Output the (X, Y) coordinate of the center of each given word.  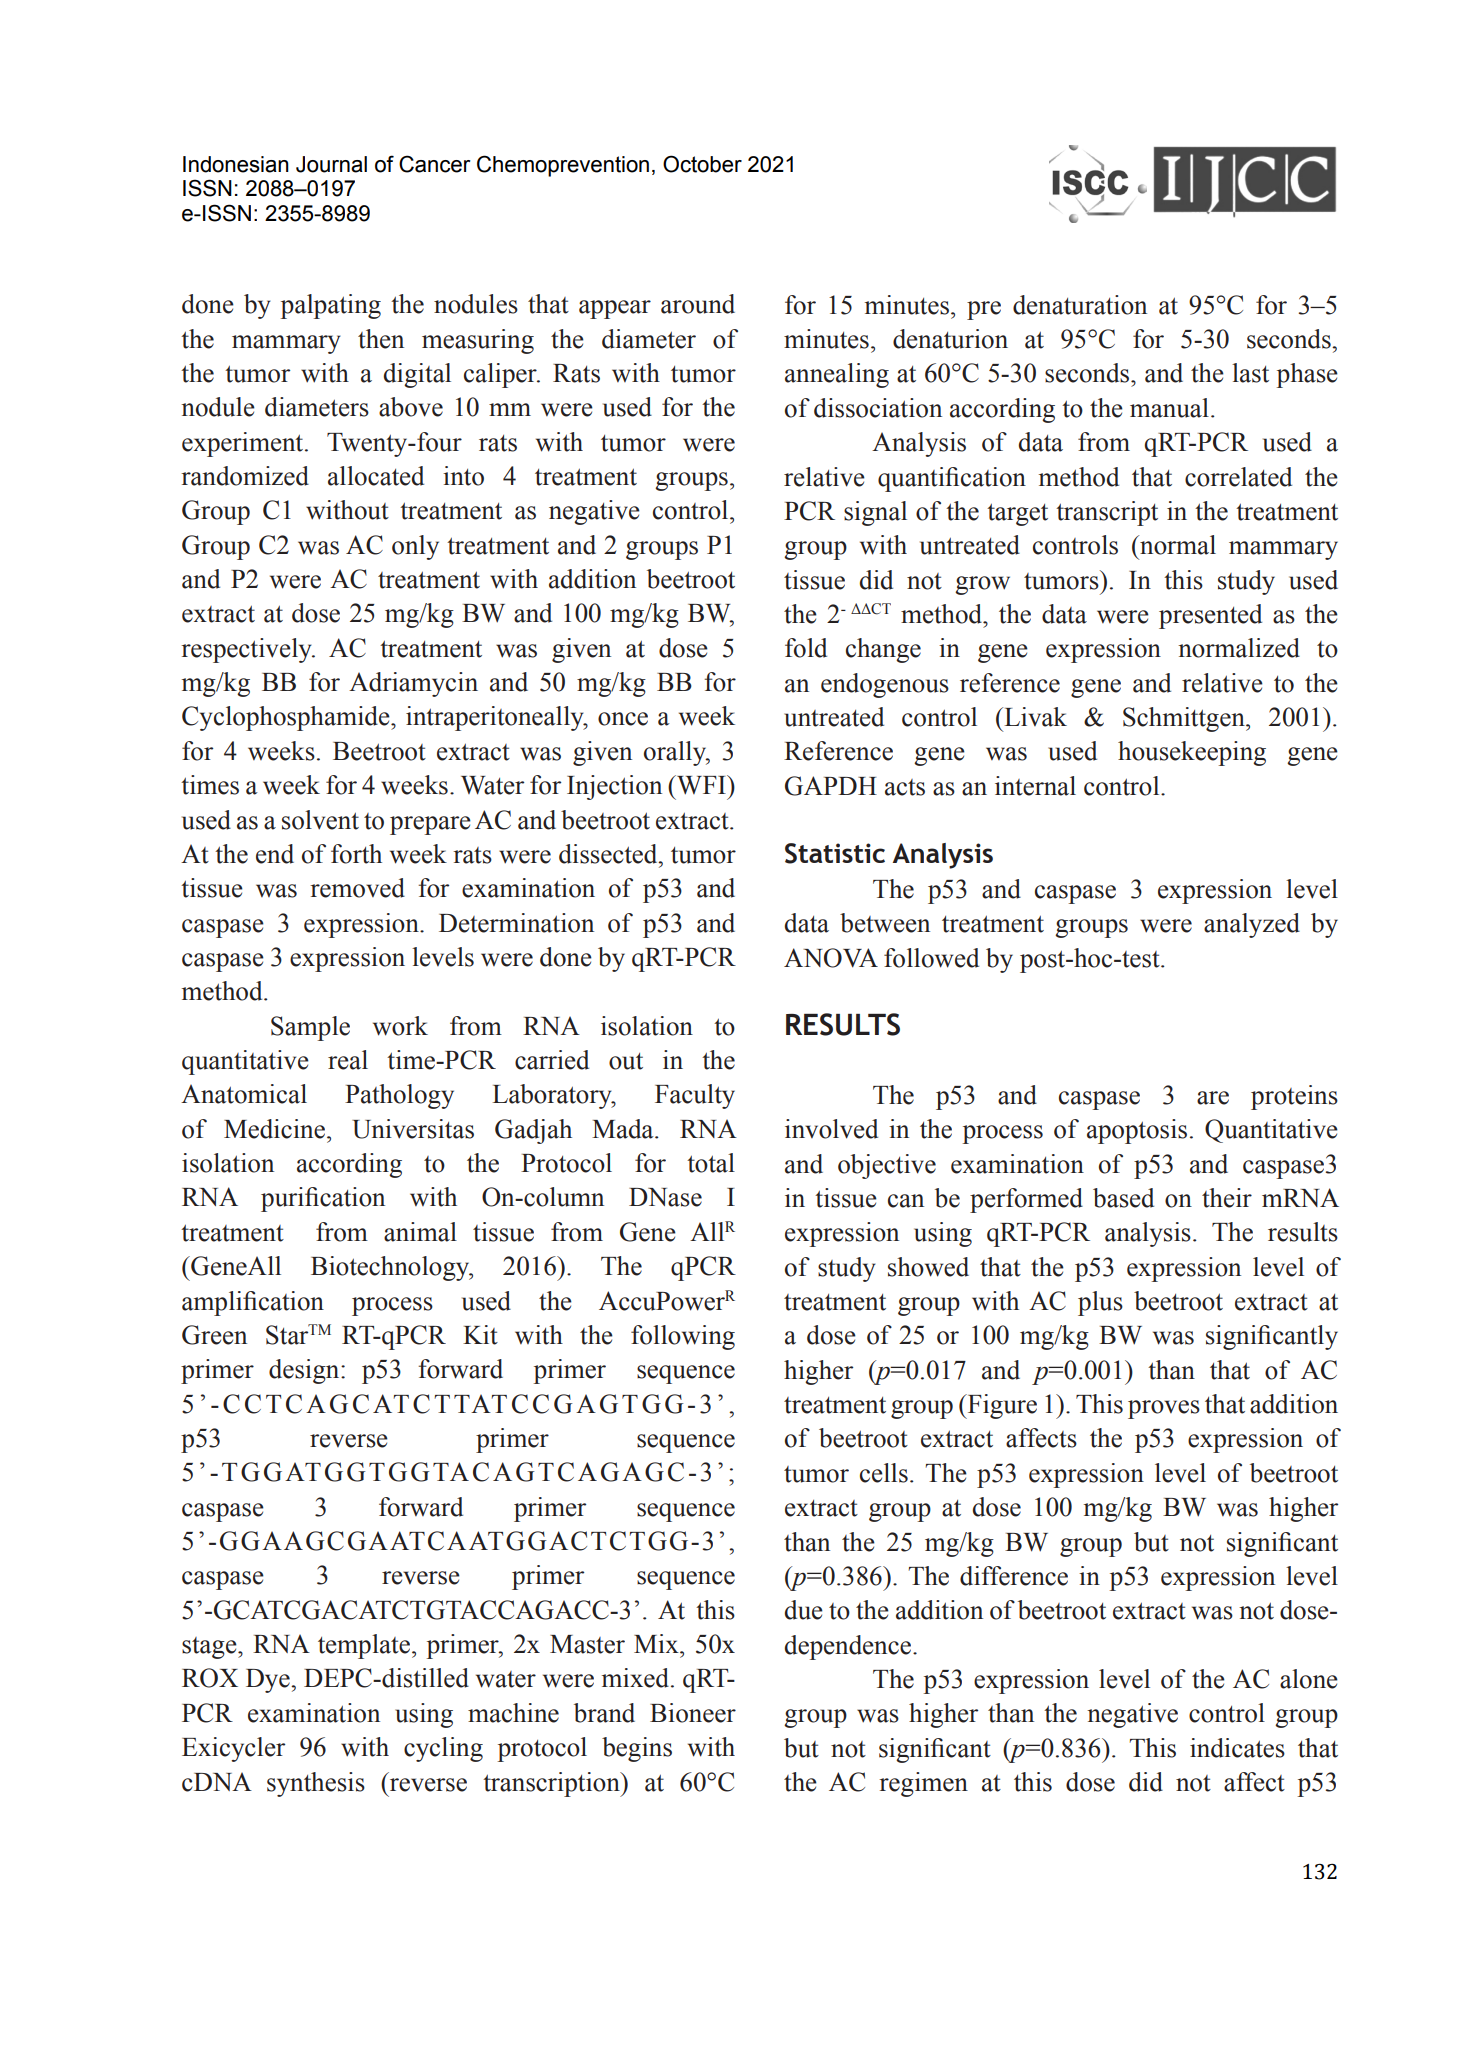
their (1227, 1198)
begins (637, 1749)
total (711, 1163)
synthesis (316, 1784)
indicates (1237, 1748)
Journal (331, 164)
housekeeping (1192, 753)
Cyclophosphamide (287, 718)
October (702, 164)
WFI (701, 785)
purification (323, 1199)
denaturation (1080, 305)
